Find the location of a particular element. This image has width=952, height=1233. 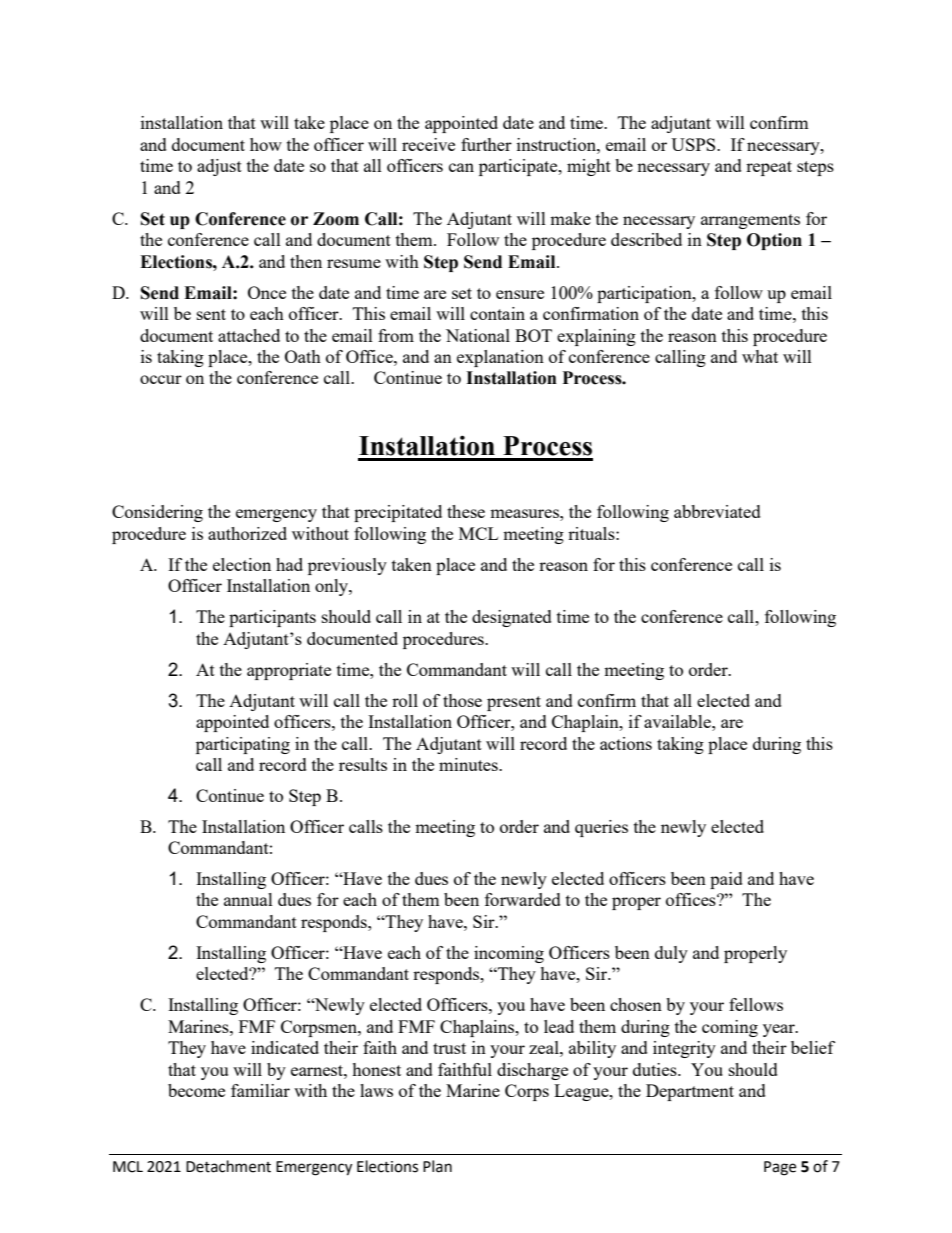

can is located at coordinates (461, 167).
